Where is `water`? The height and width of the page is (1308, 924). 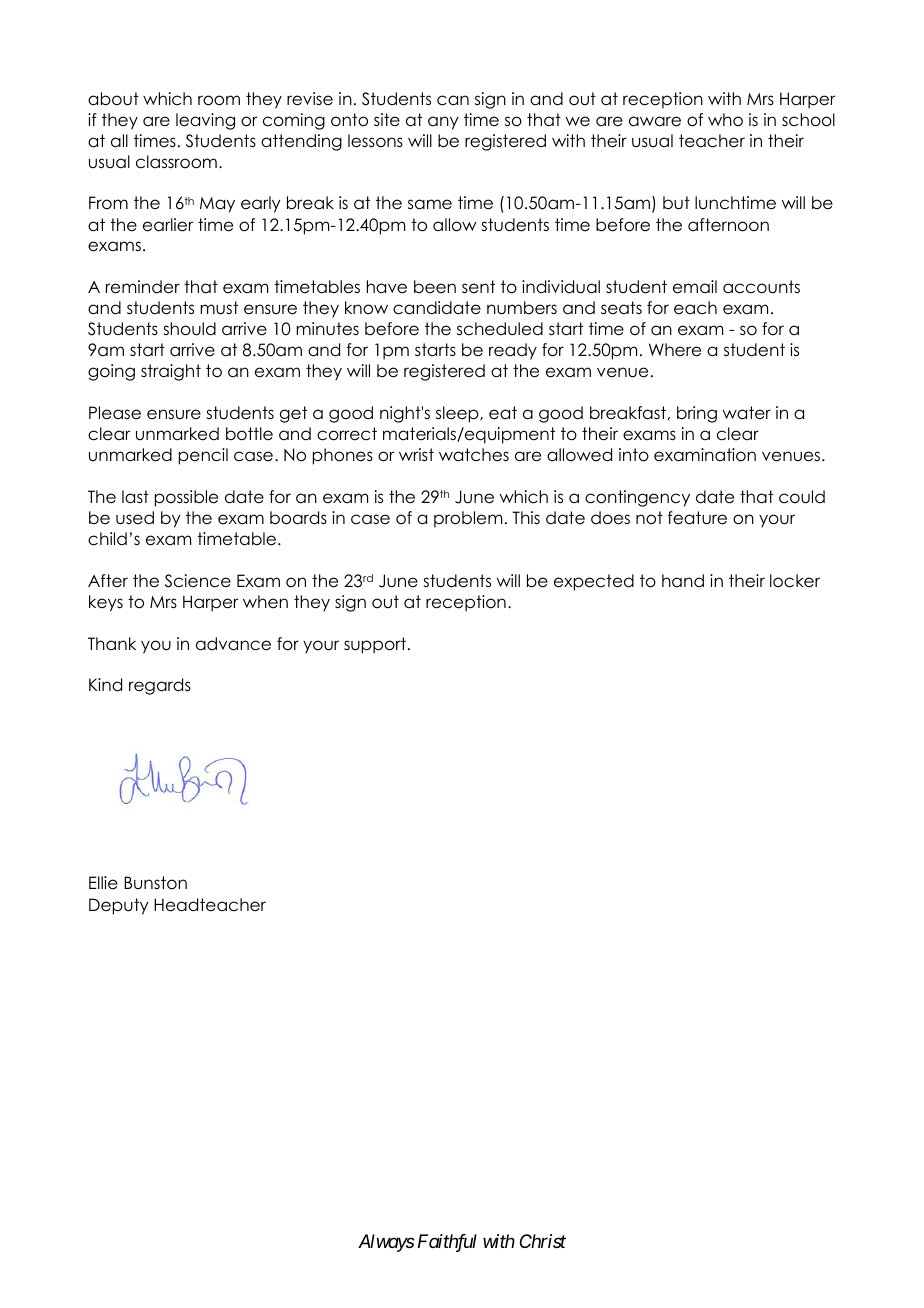 water is located at coordinates (747, 413).
